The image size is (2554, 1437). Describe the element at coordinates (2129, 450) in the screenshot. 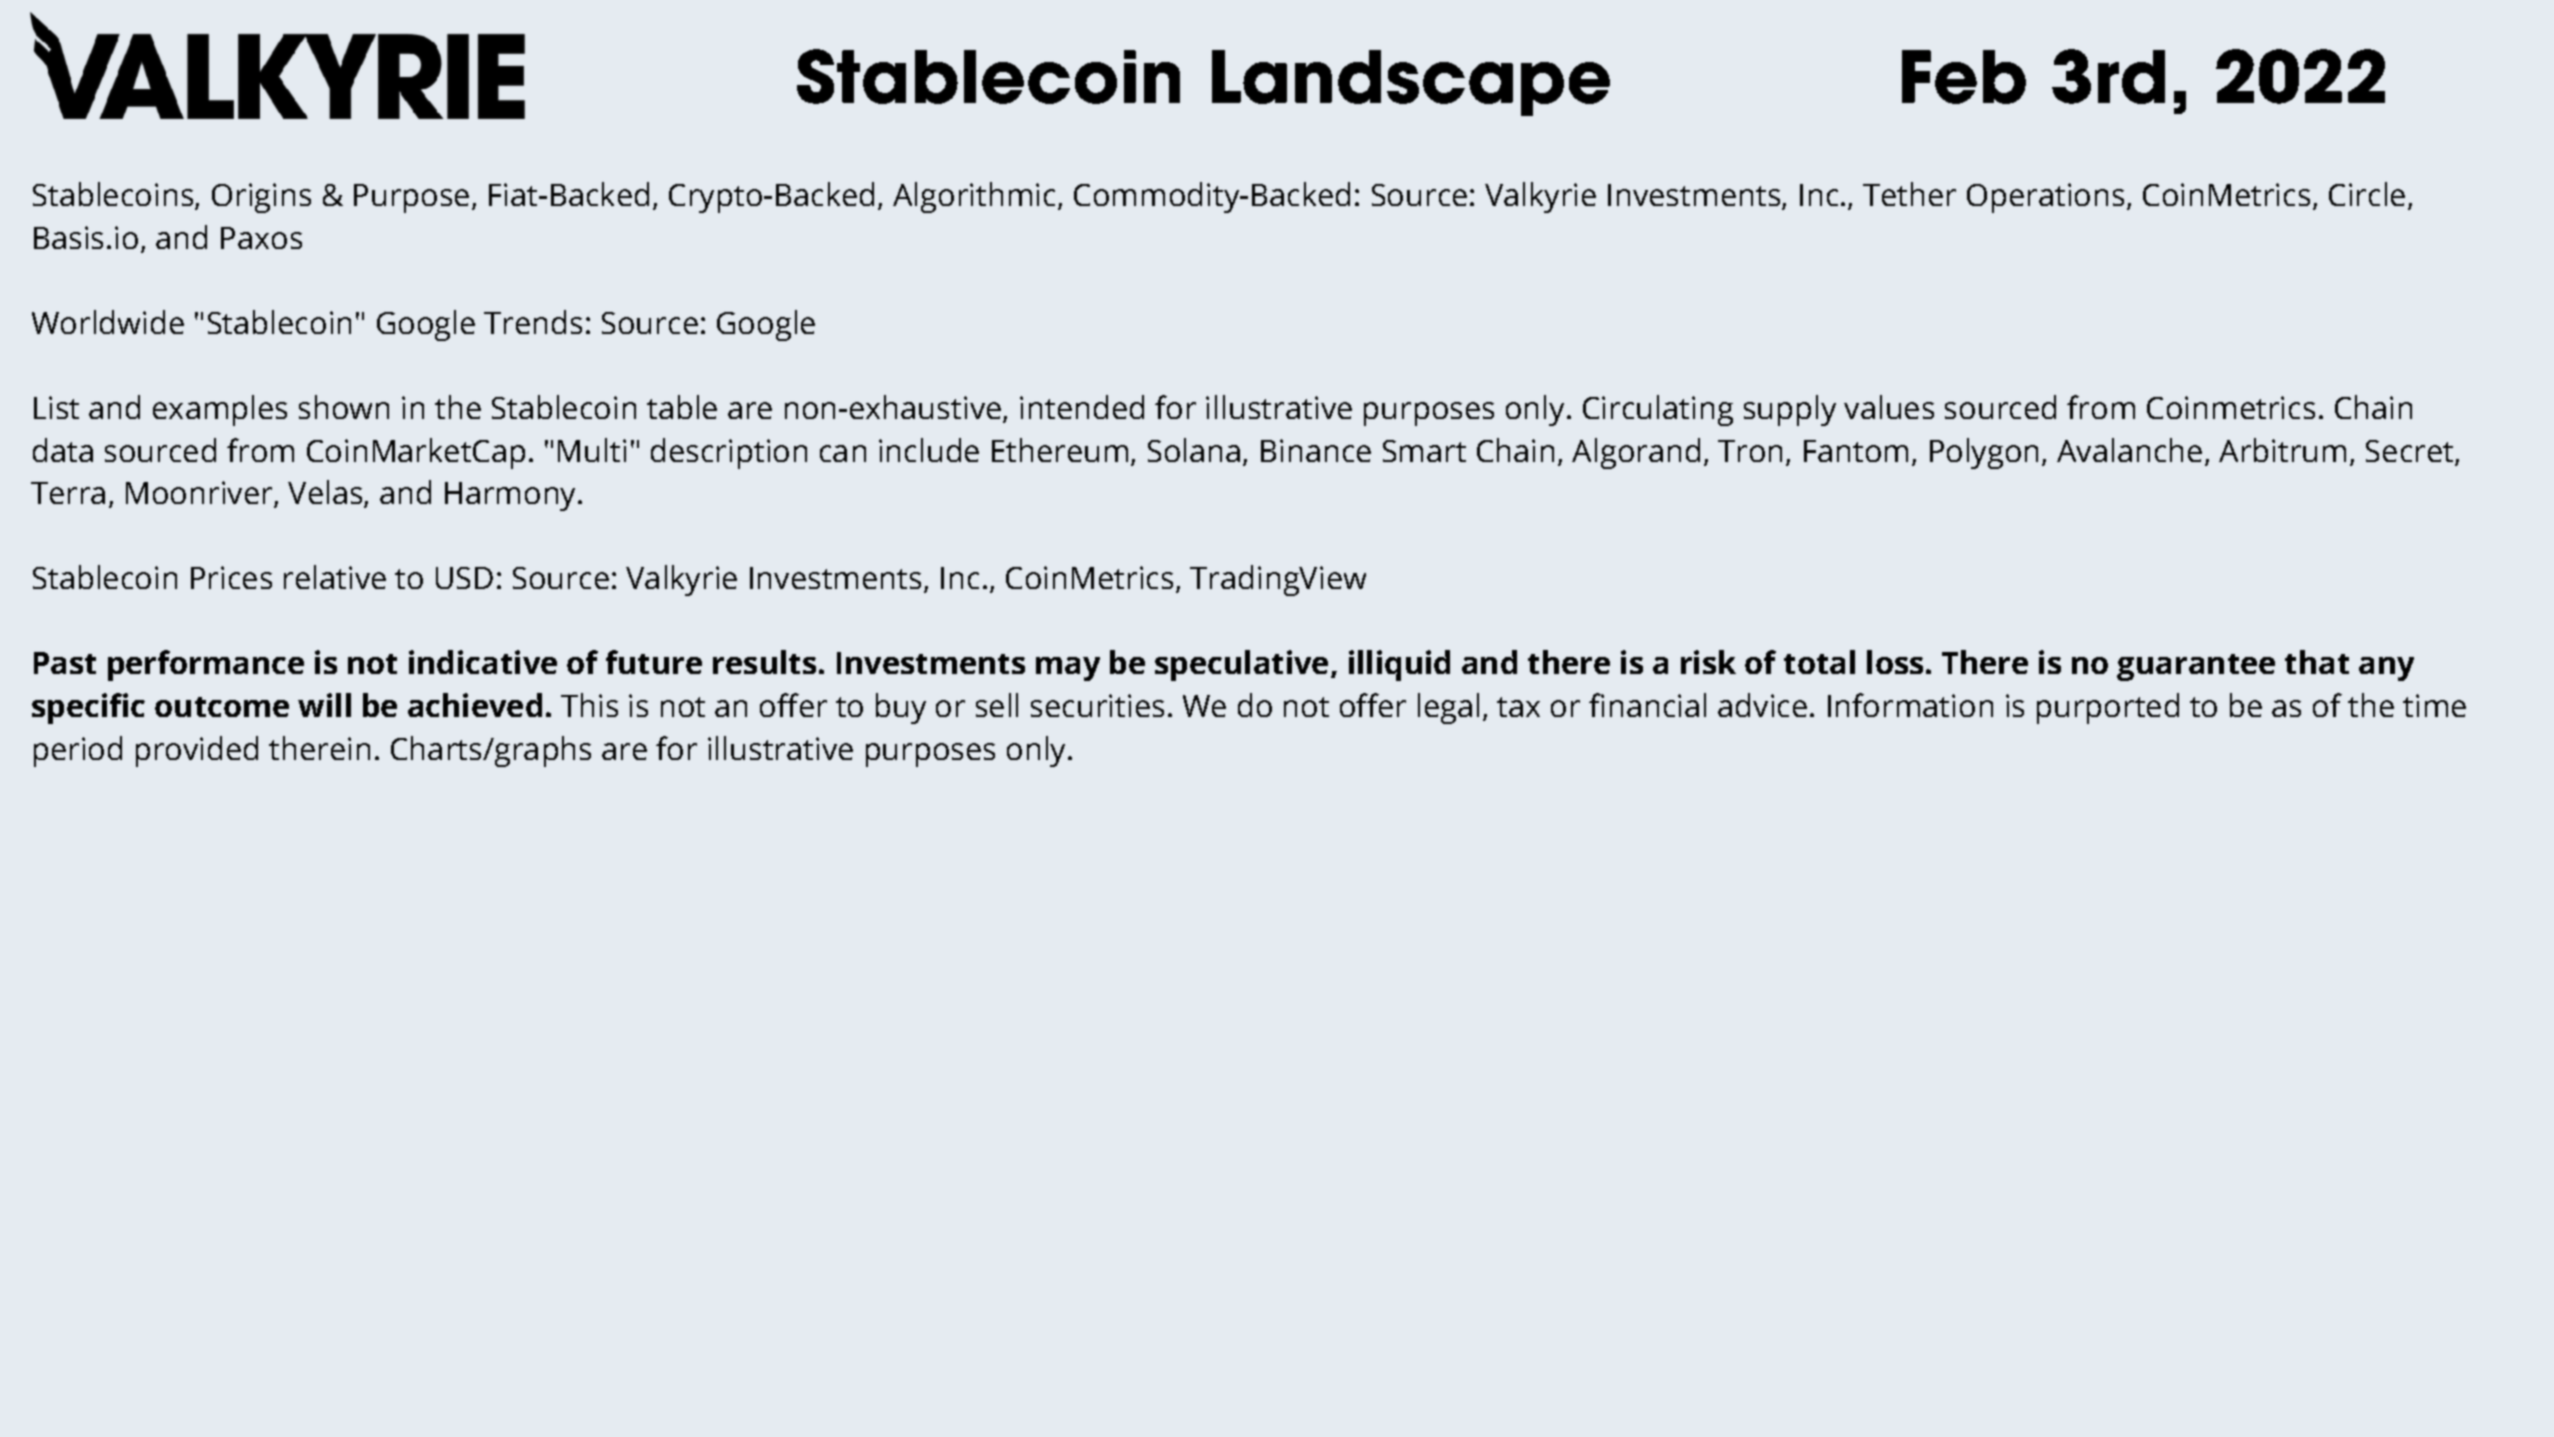

I see `Avalanche` at that location.
